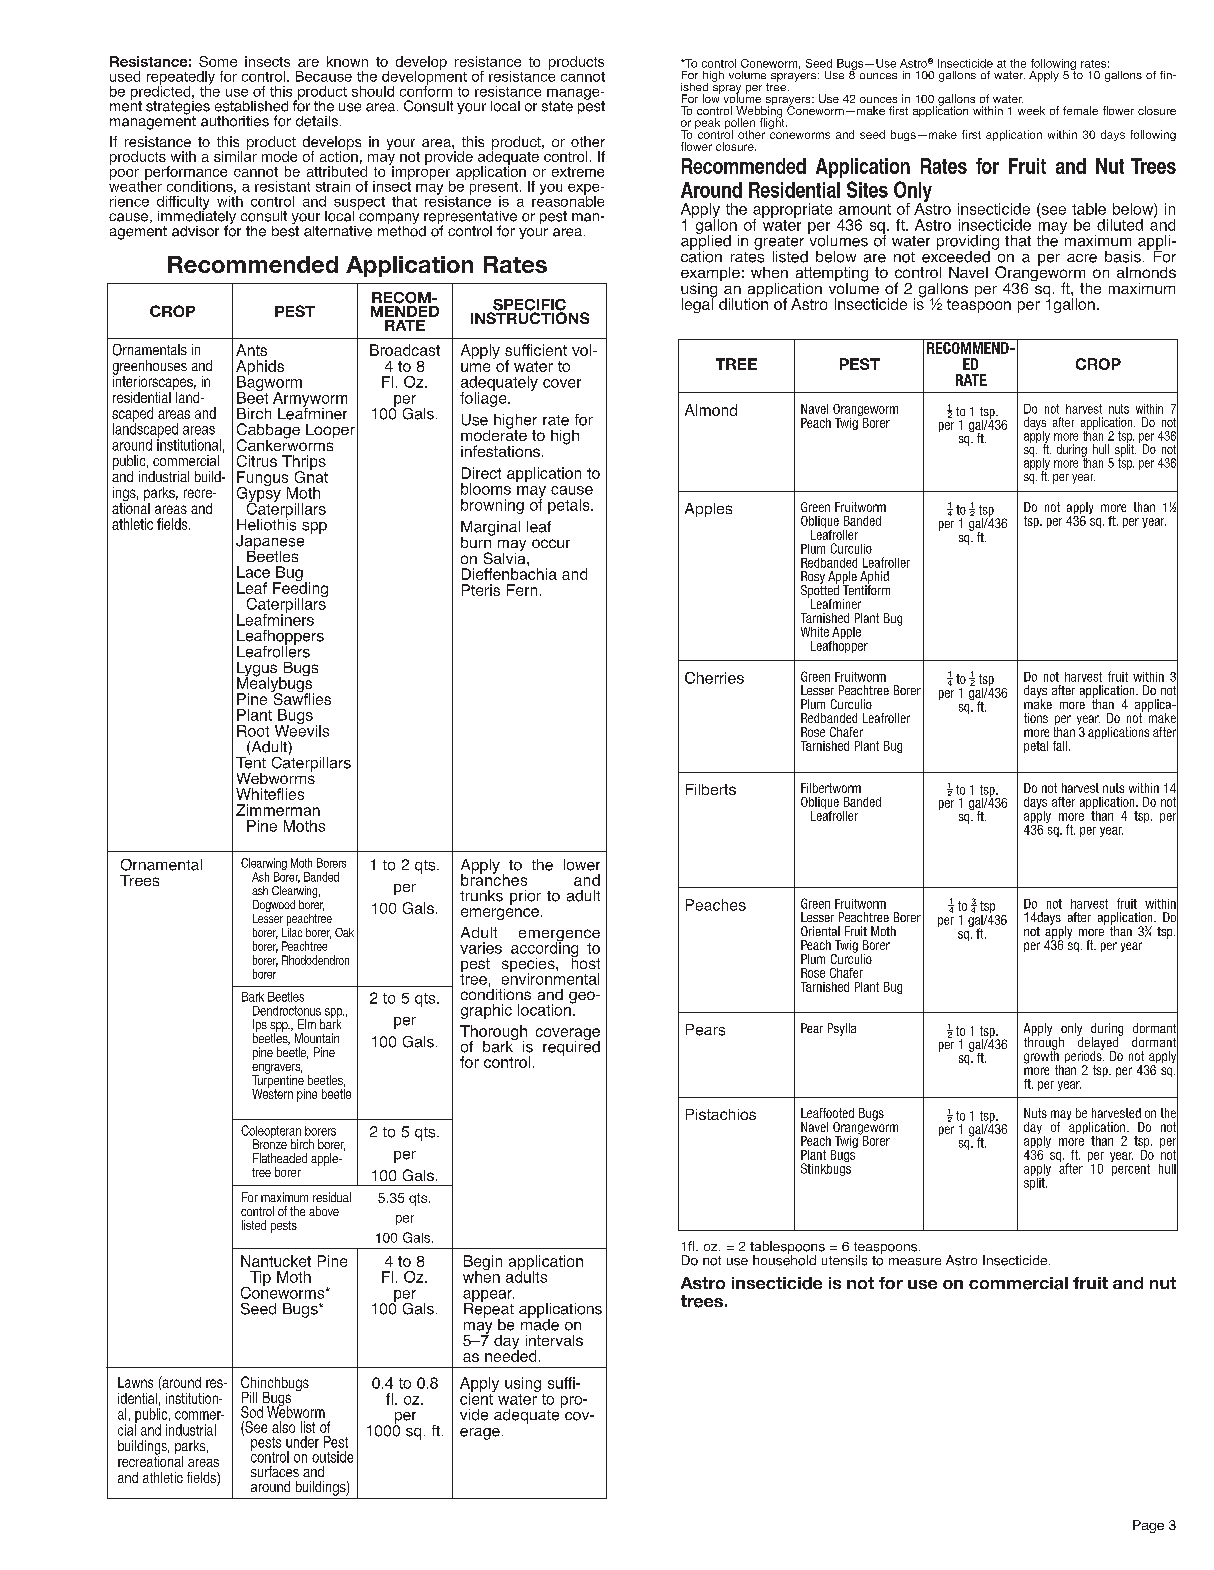 This page has width=1214, height=1570. I want to click on week, so click(1031, 110).
